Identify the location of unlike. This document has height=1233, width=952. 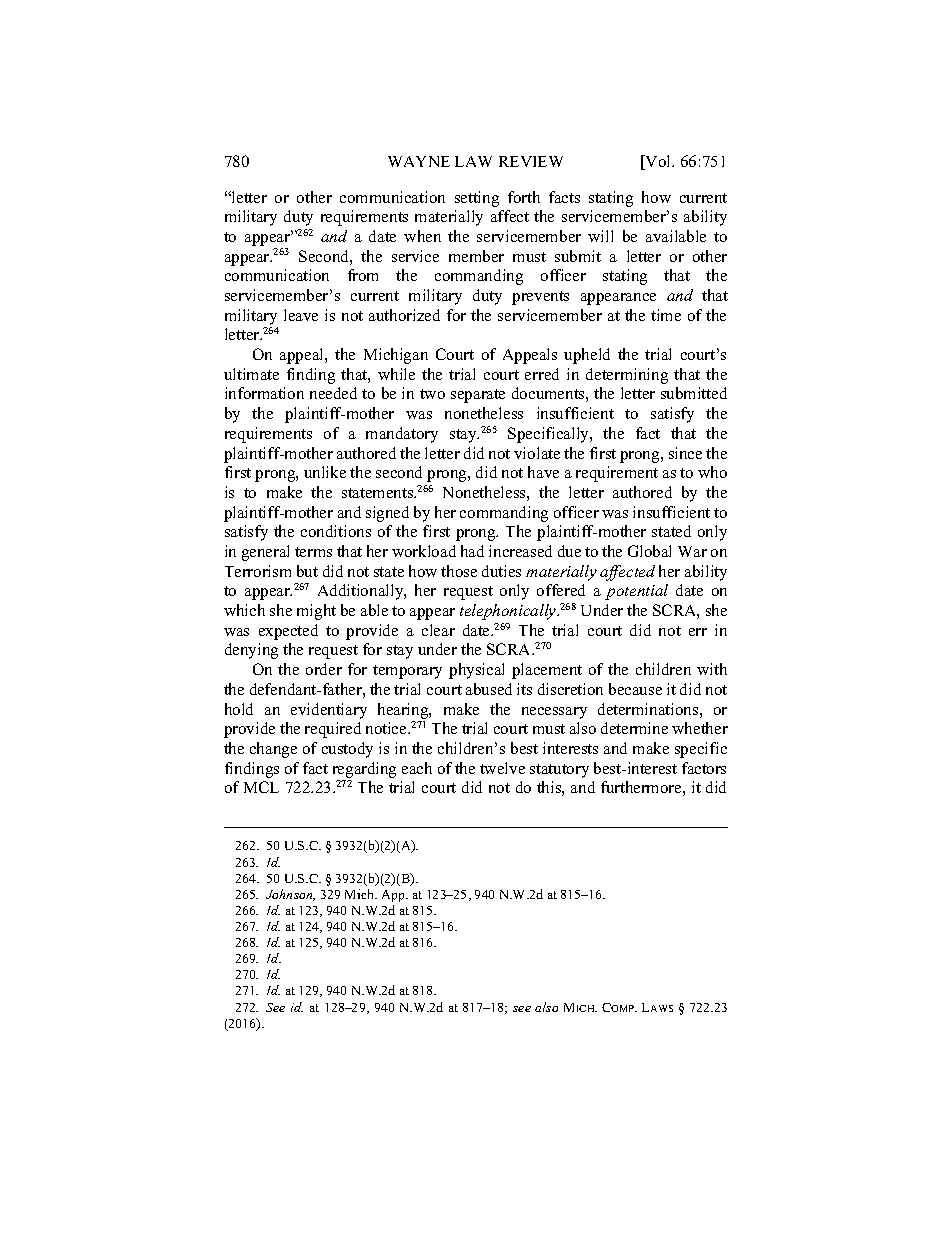
(325, 472).
